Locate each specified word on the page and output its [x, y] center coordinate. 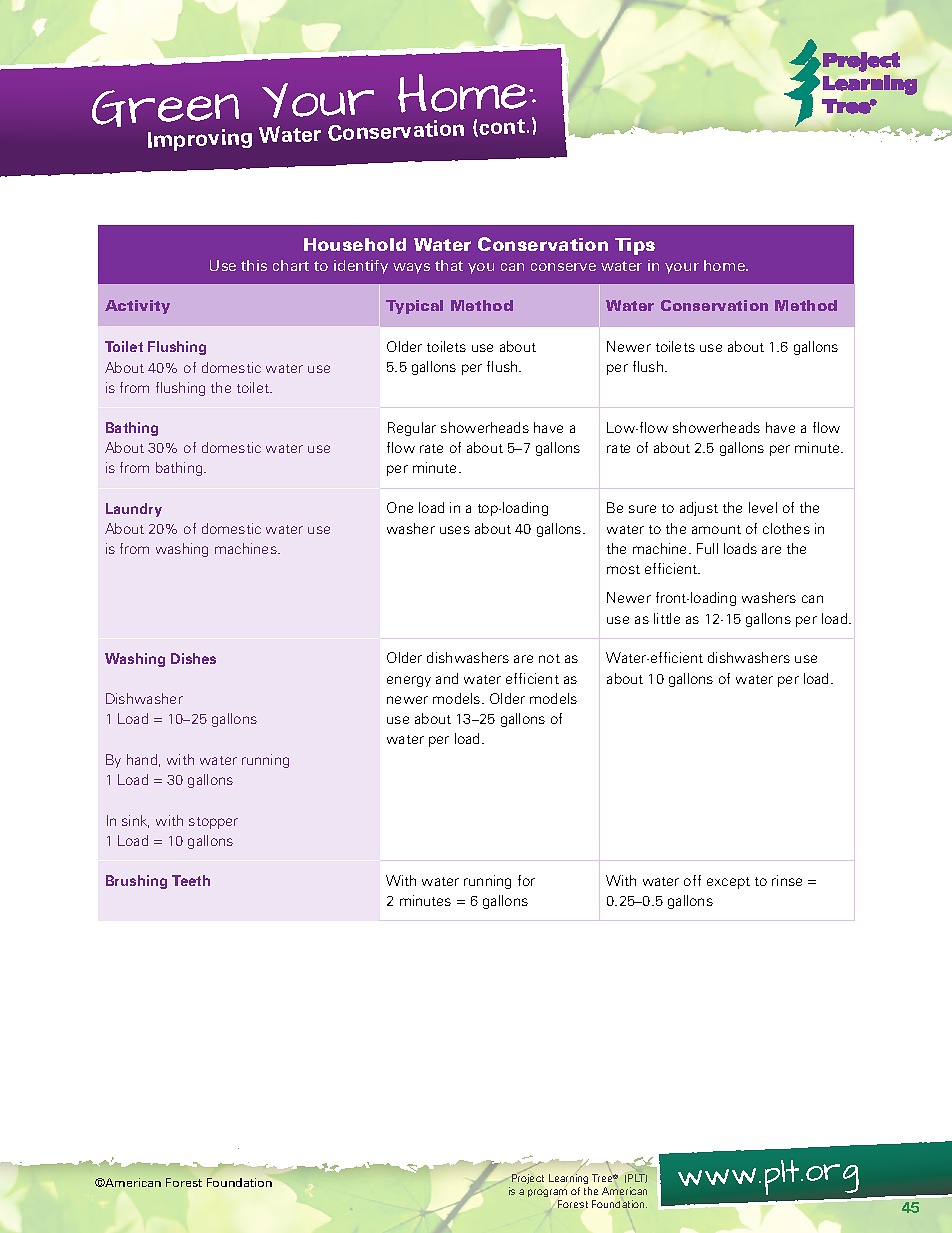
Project [528, 1179]
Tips [635, 246]
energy [409, 681]
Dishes [193, 658]
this [254, 265]
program [547, 1193]
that [449, 265]
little [667, 618]
